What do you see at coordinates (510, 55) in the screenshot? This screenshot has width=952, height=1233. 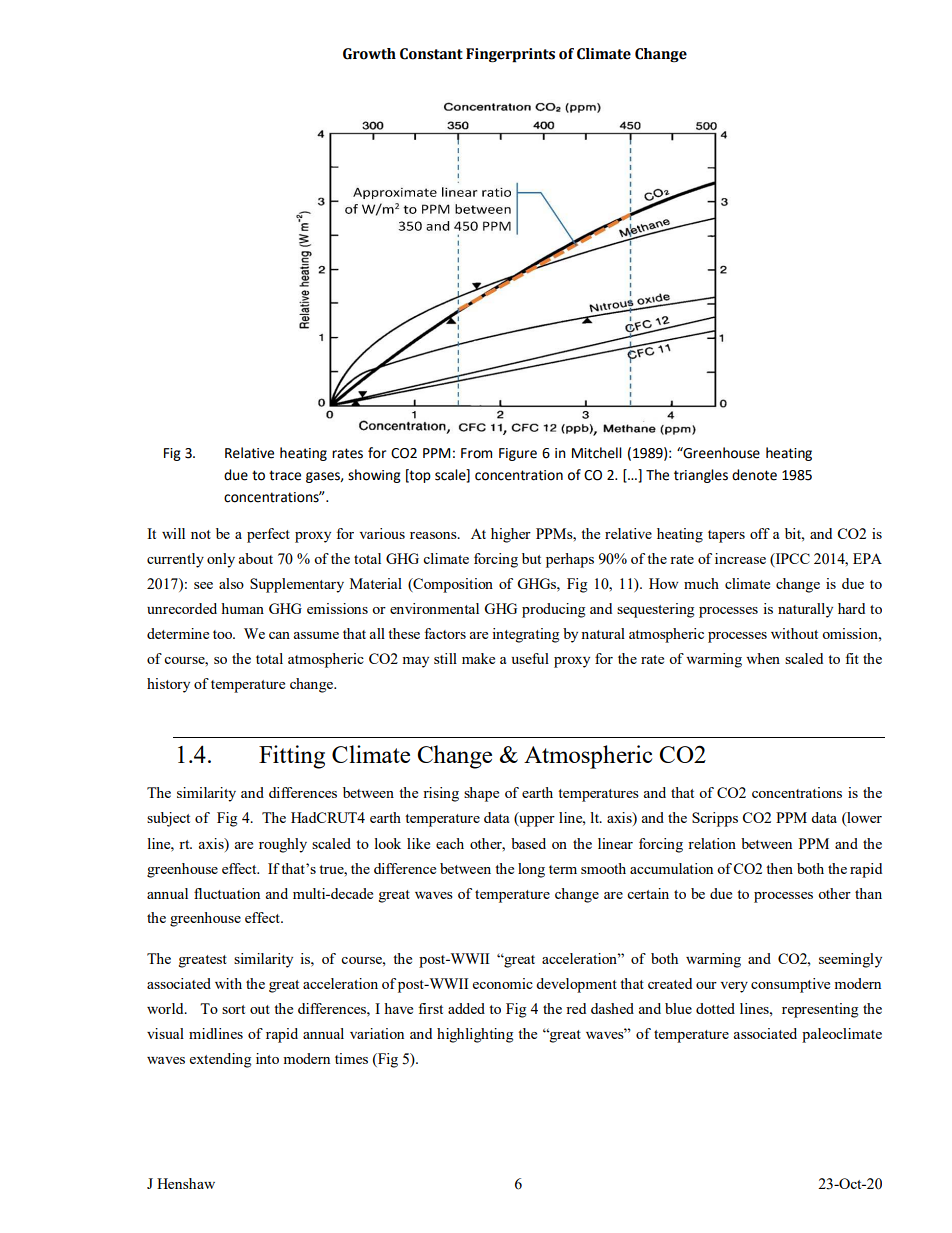 I see `Fingerprints` at bounding box center [510, 55].
